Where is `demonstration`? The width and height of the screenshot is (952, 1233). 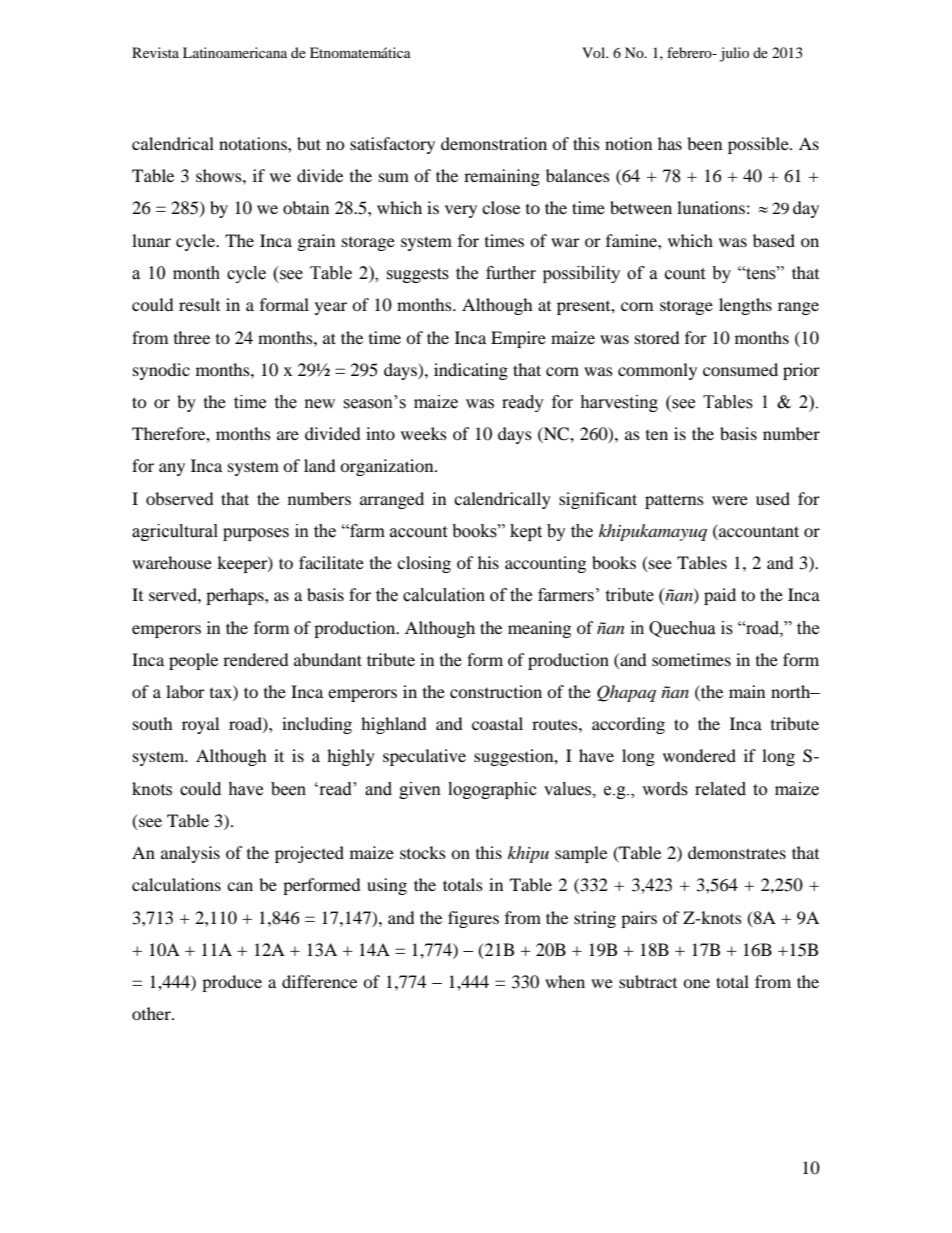 demonstration is located at coordinates (494, 143).
